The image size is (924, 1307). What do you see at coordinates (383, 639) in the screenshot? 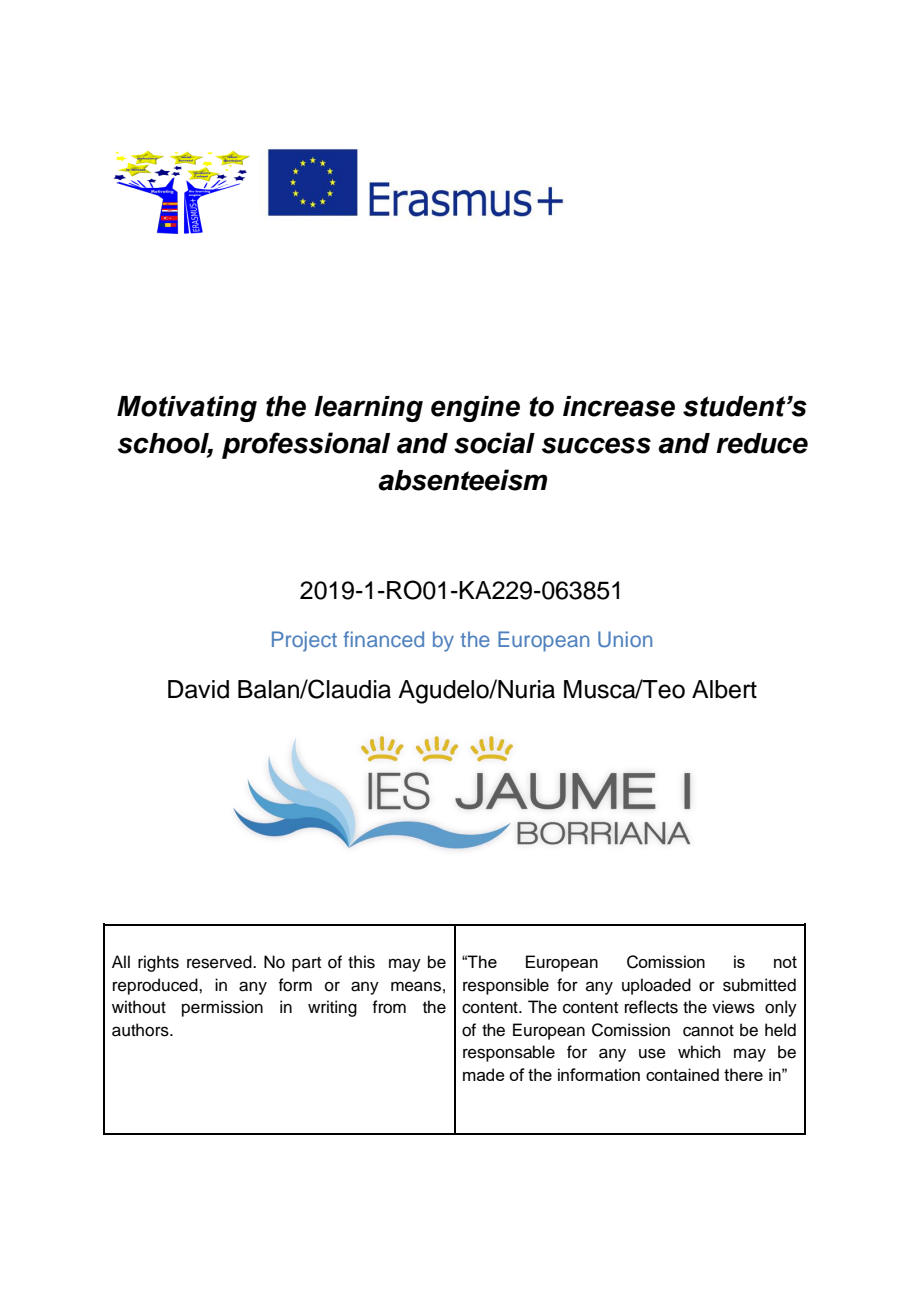
I see `financed` at bounding box center [383, 639].
